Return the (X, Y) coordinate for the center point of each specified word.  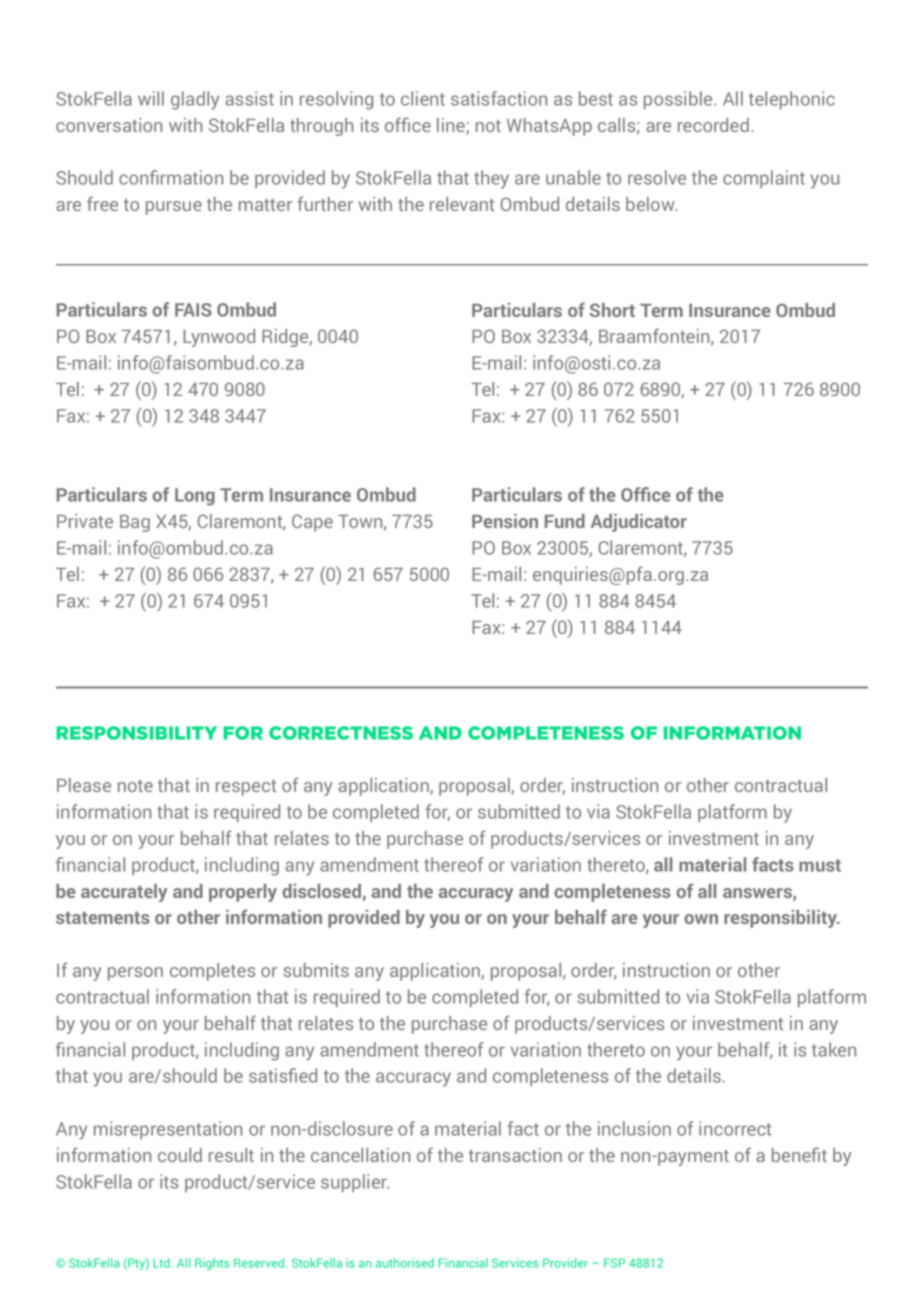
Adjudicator (639, 523)
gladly (195, 100)
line (452, 126)
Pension (505, 521)
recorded (713, 125)
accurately (124, 893)
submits (316, 970)
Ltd (162, 1263)
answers (758, 894)
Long (195, 497)
